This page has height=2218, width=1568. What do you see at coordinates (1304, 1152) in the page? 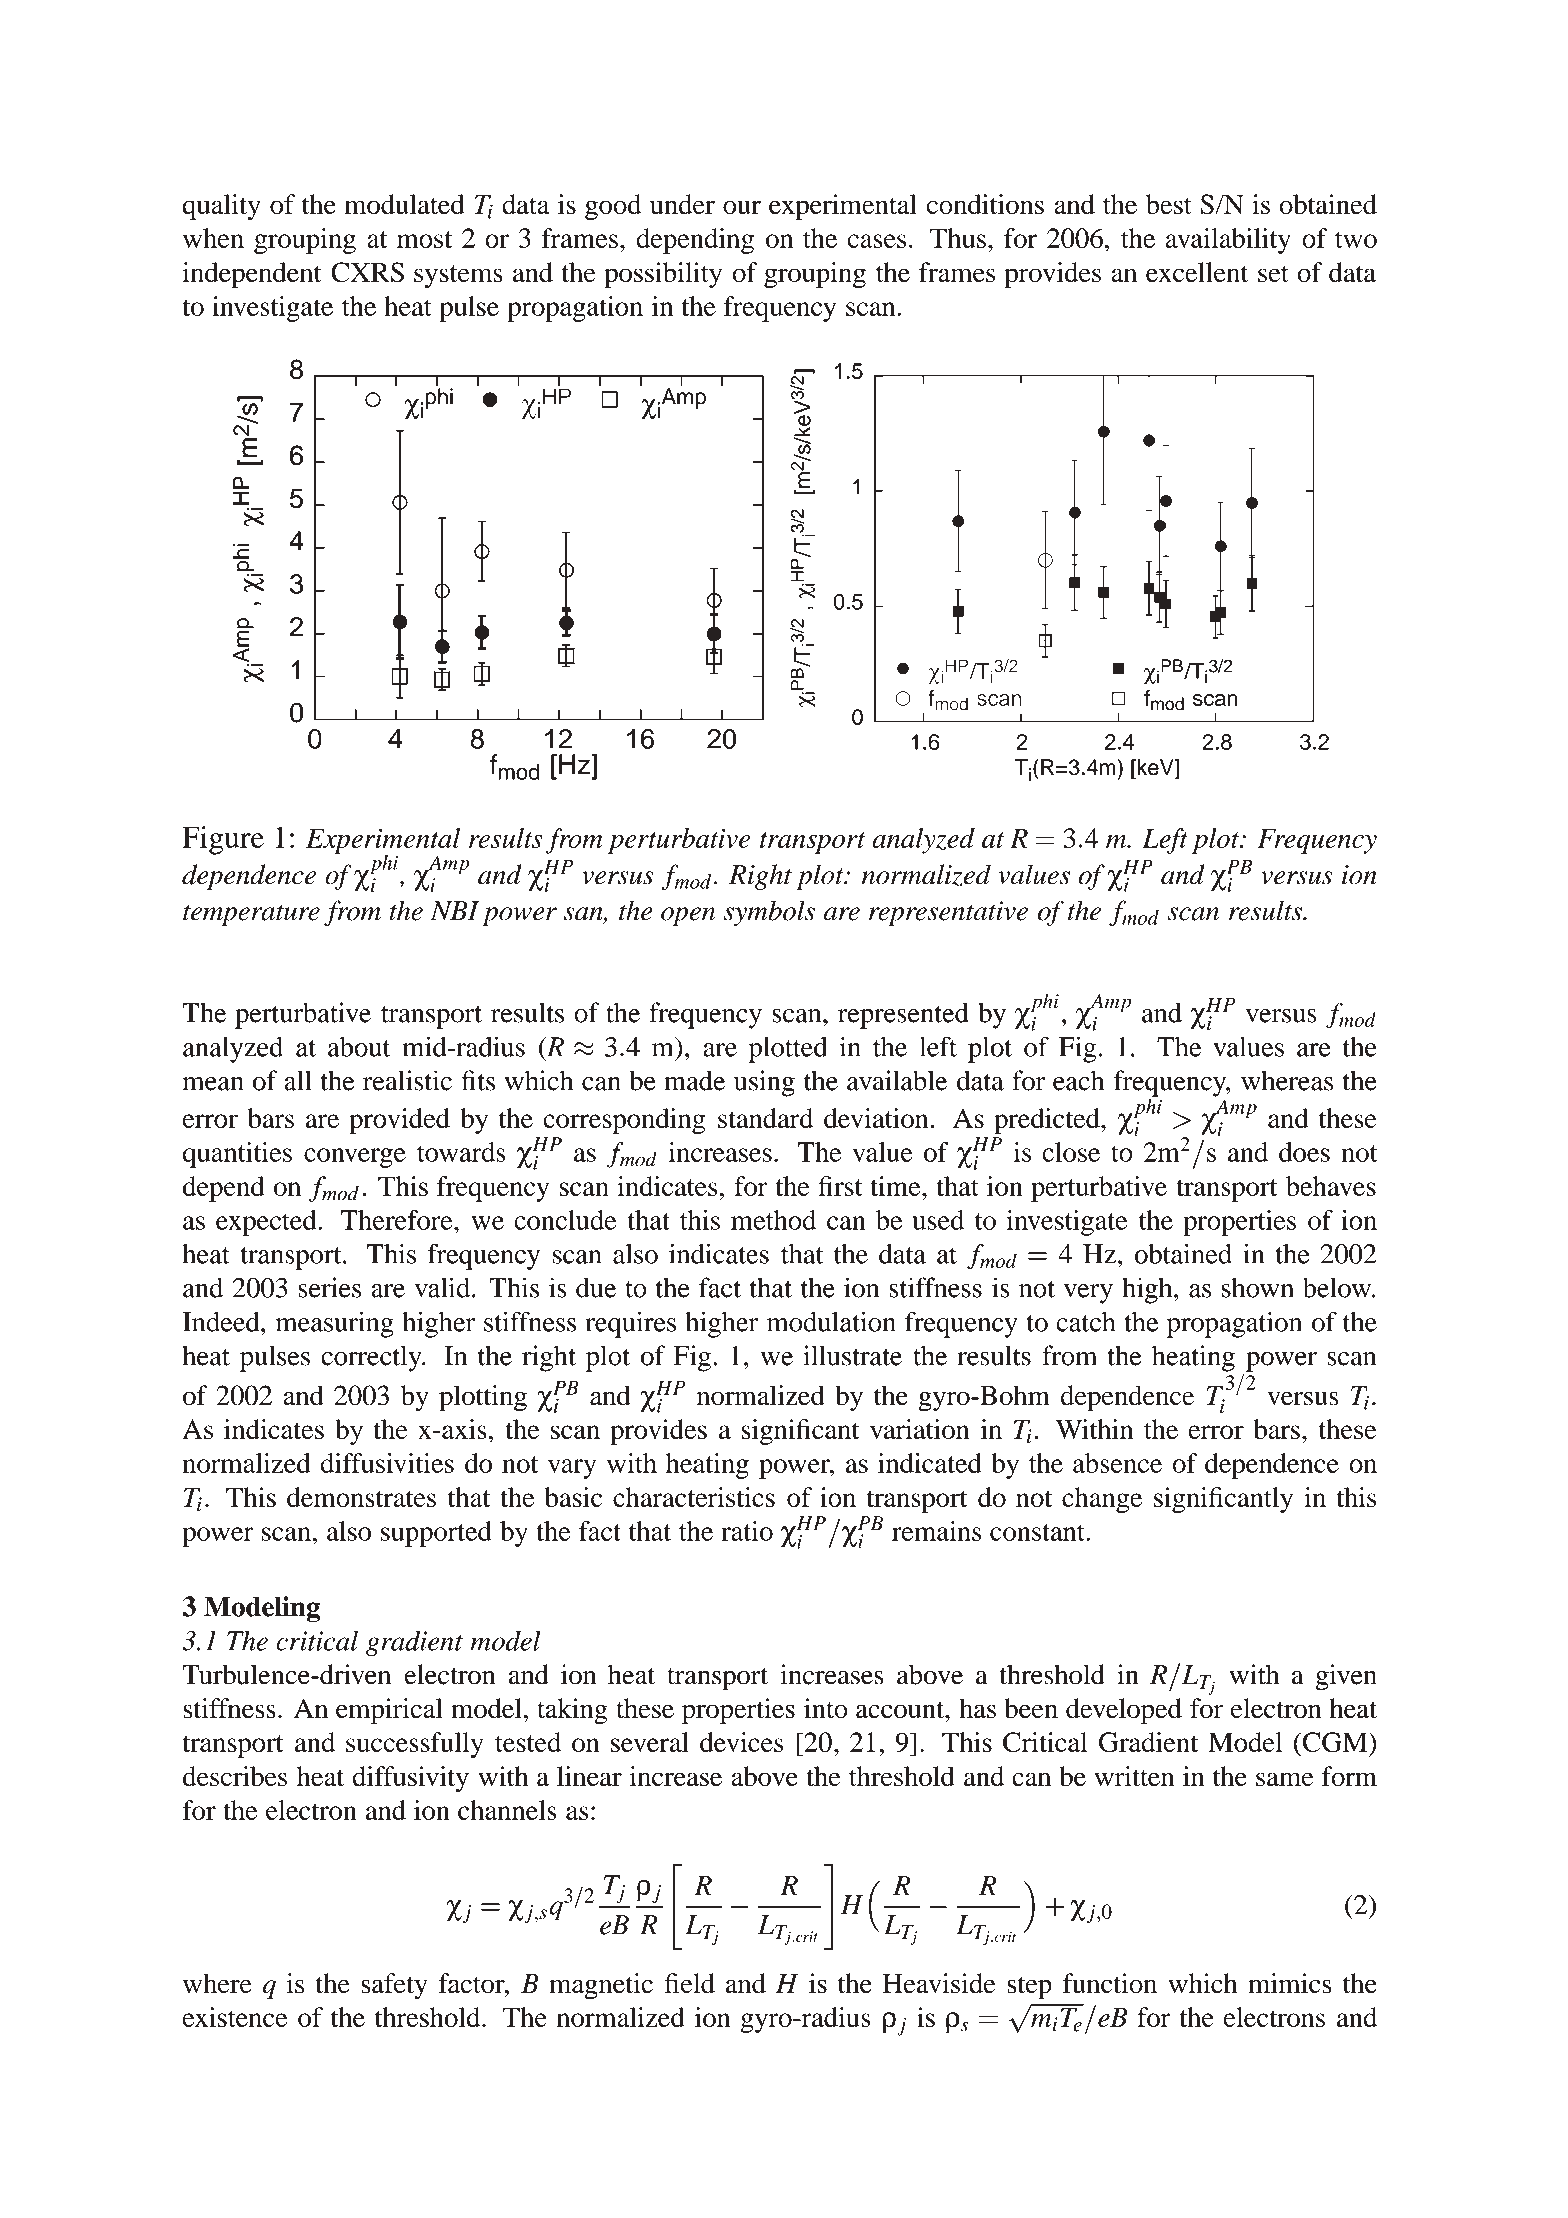
I see `does` at bounding box center [1304, 1152].
